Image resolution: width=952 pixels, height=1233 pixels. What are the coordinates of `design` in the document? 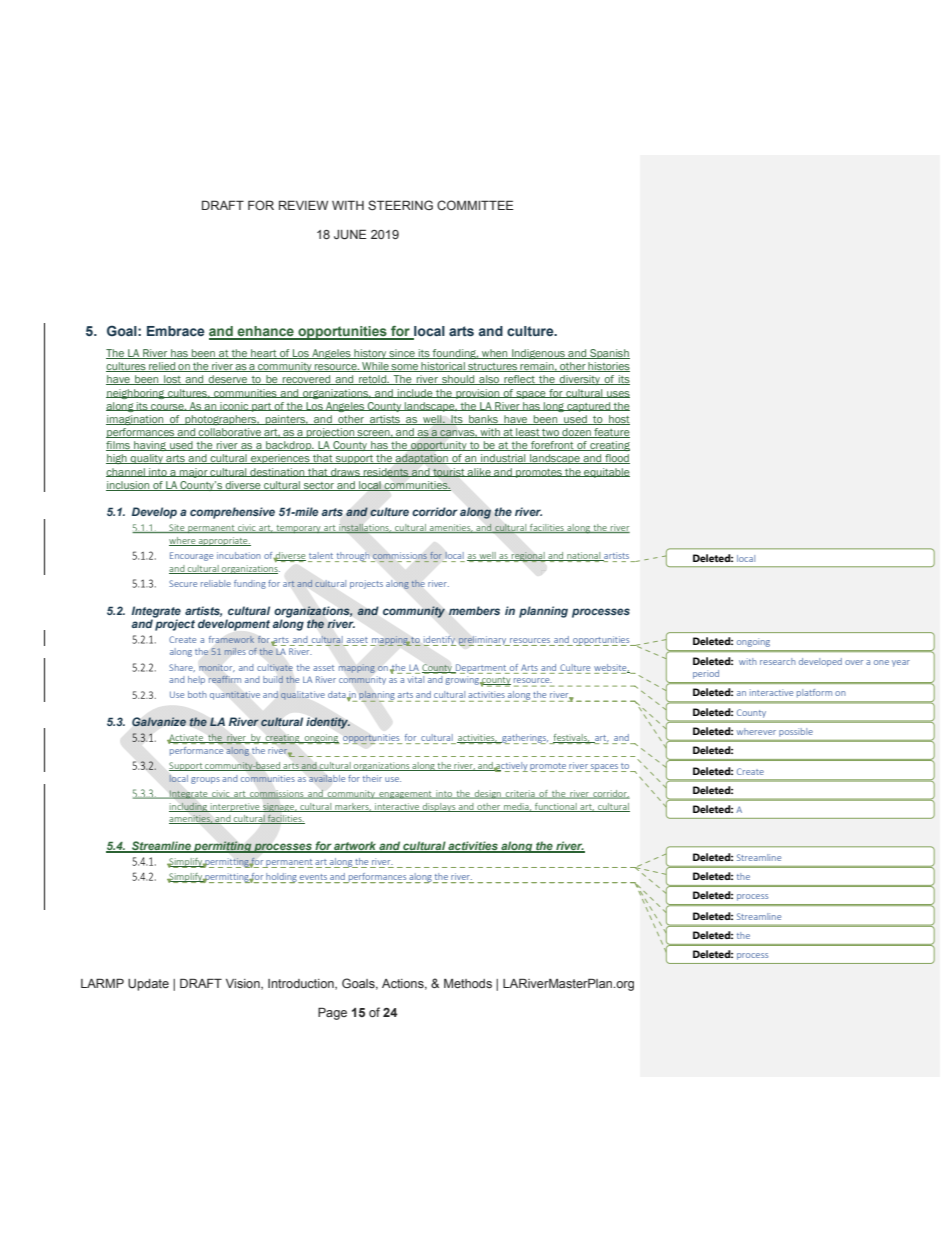 It's located at (487, 794).
